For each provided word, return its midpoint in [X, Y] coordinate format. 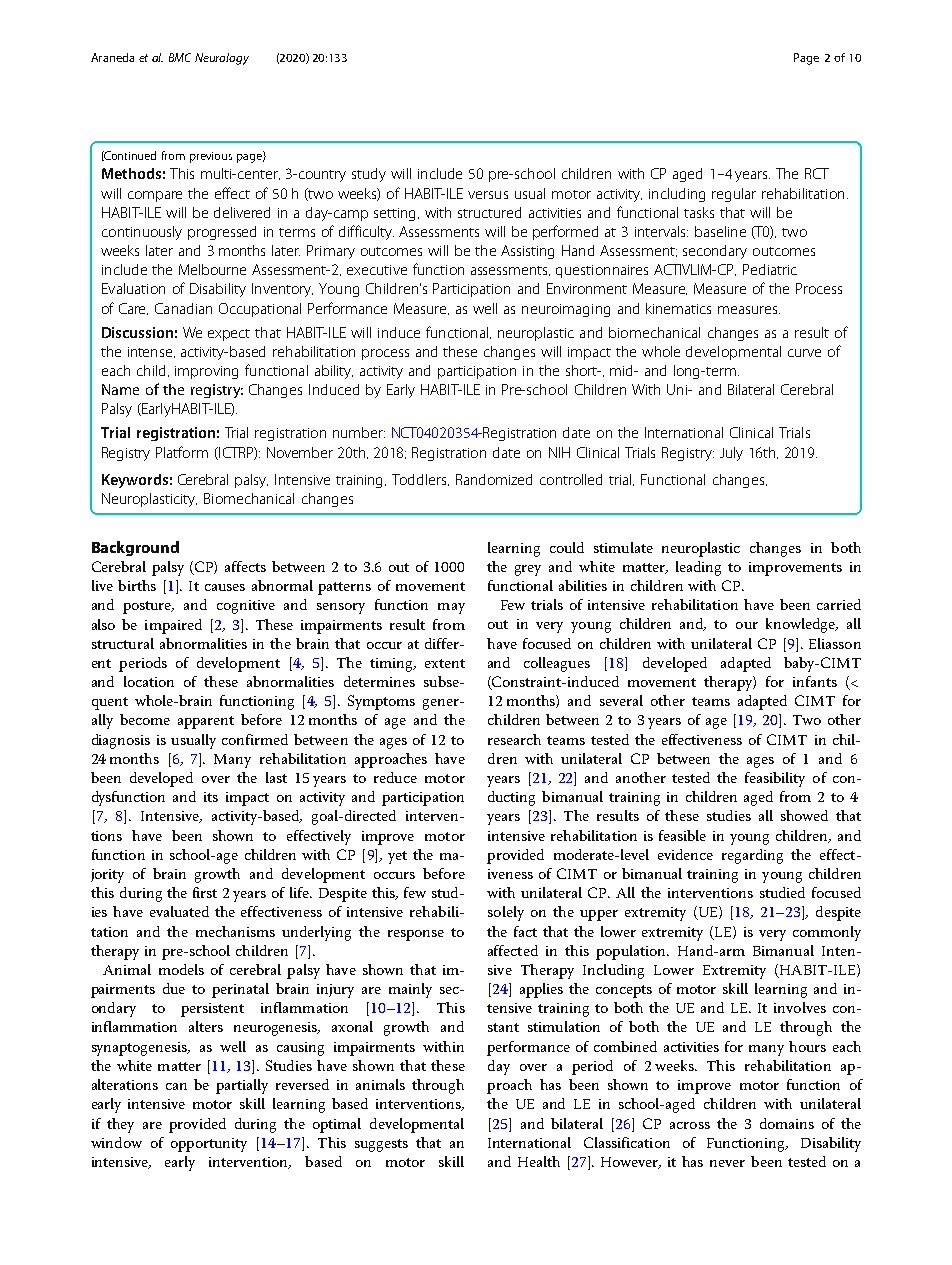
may [451, 608]
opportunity [209, 1145]
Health [539, 1161]
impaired [173, 626]
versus [488, 195]
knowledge [801, 625]
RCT [817, 173]
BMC [180, 57]
